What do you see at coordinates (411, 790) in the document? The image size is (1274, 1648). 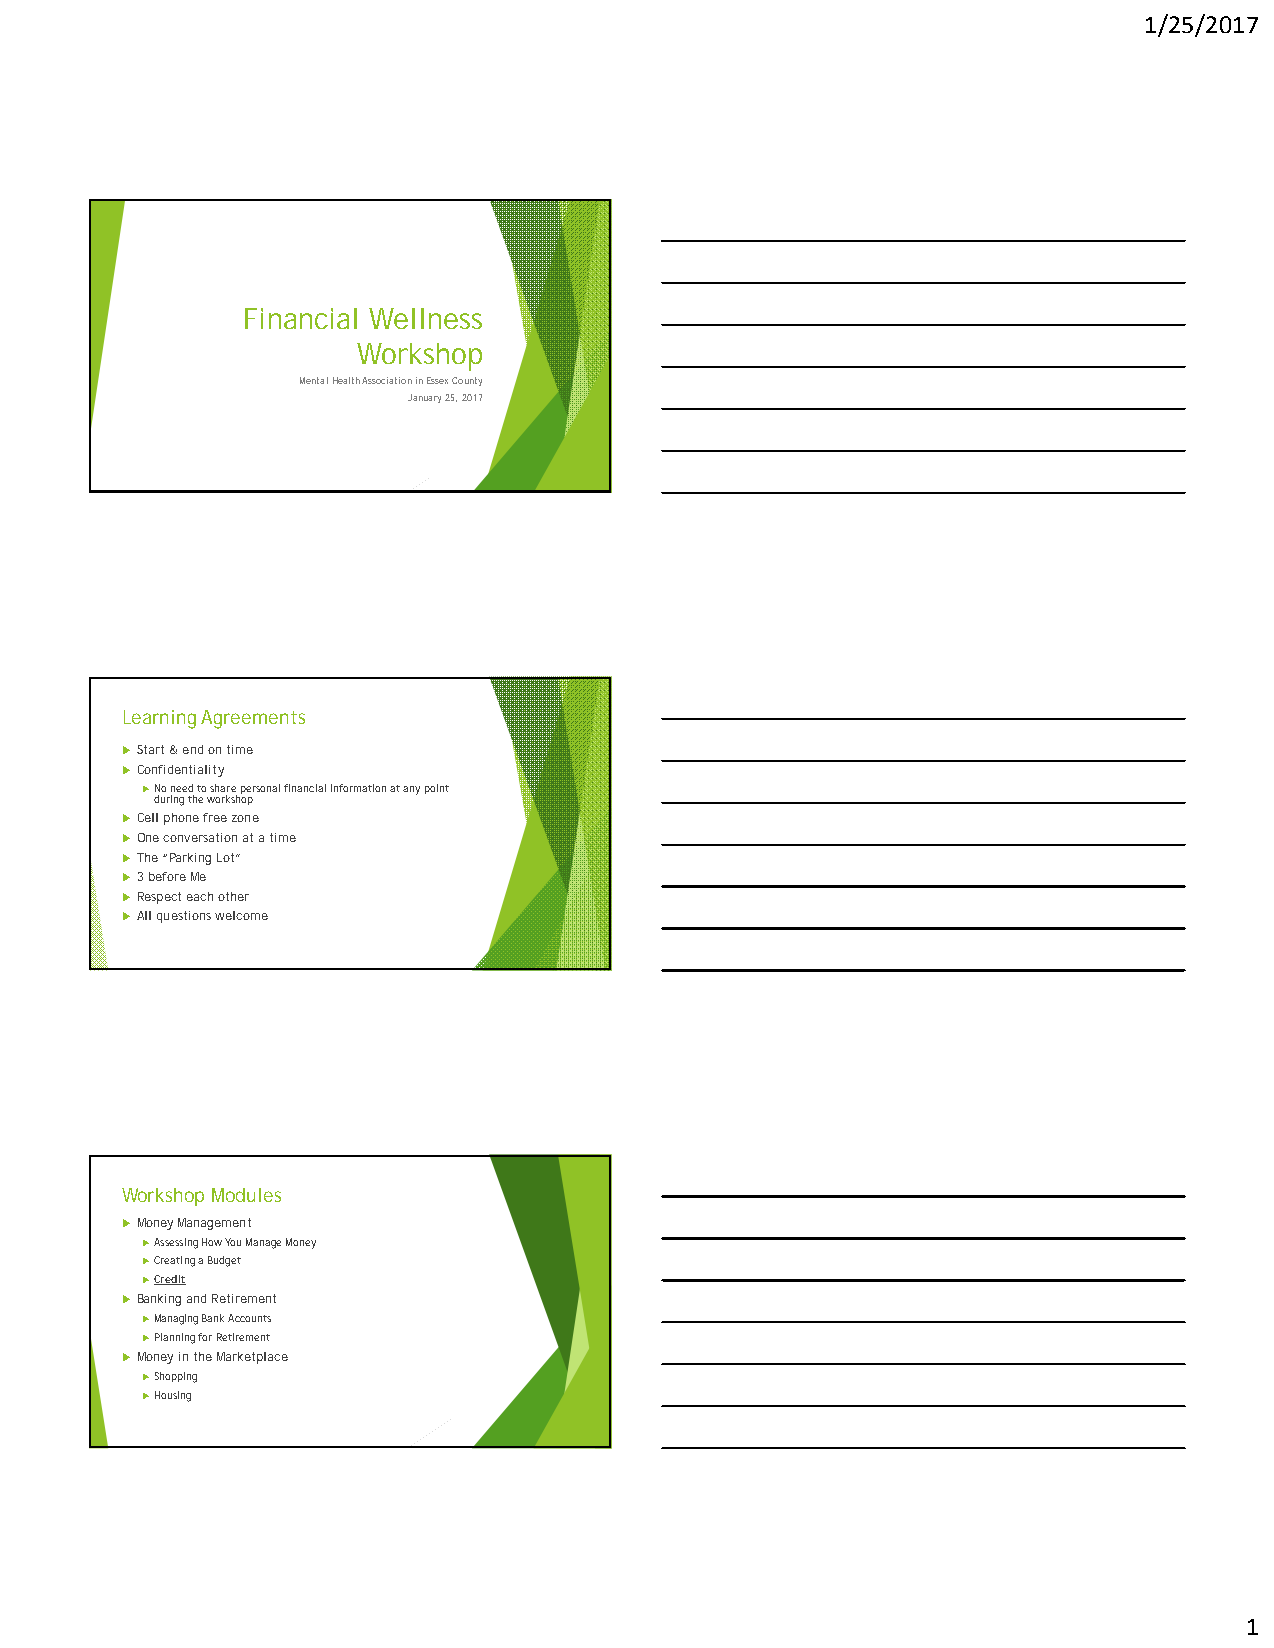 I see `any` at bounding box center [411, 790].
